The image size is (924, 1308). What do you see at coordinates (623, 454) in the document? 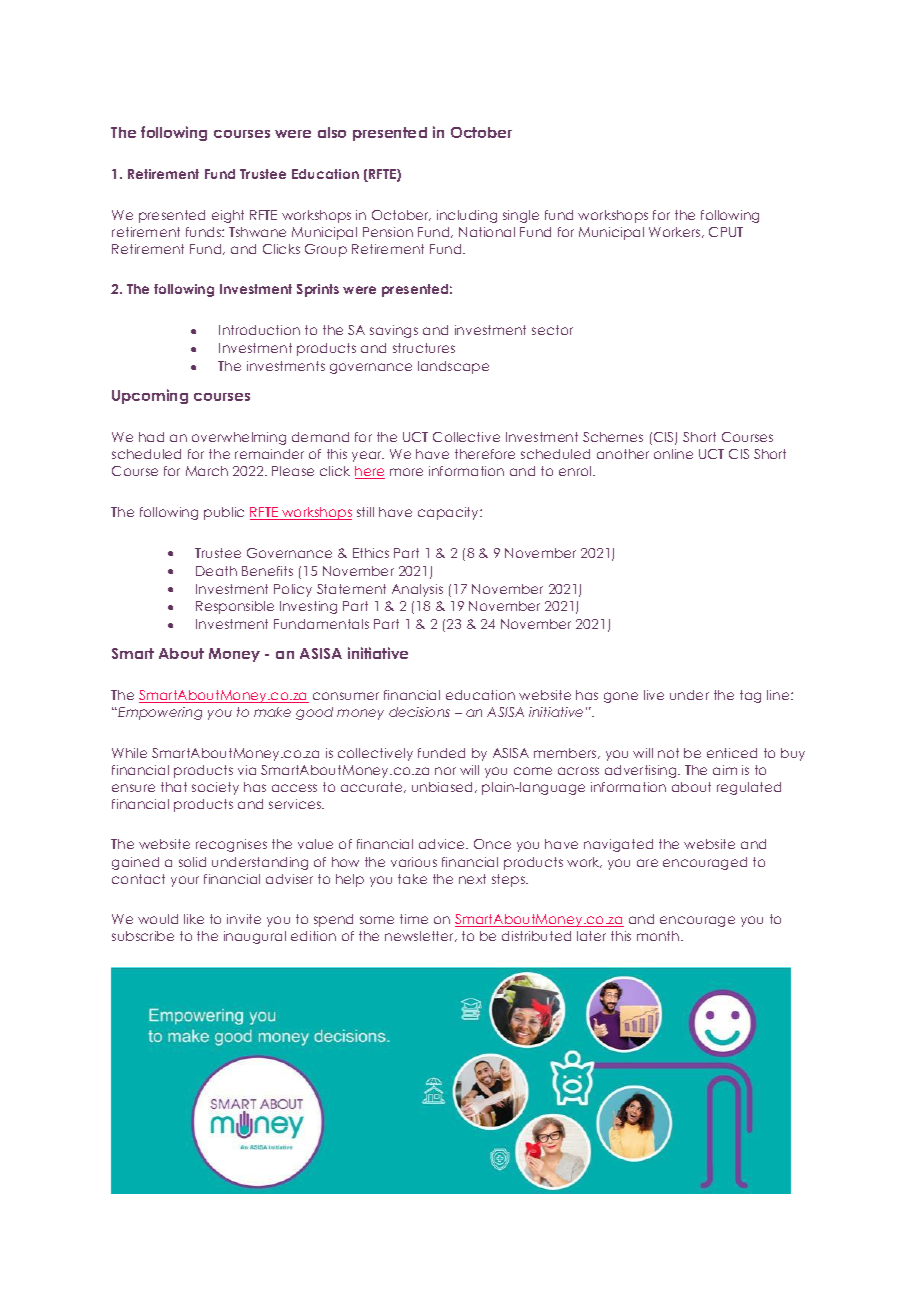
I see `another` at bounding box center [623, 454].
